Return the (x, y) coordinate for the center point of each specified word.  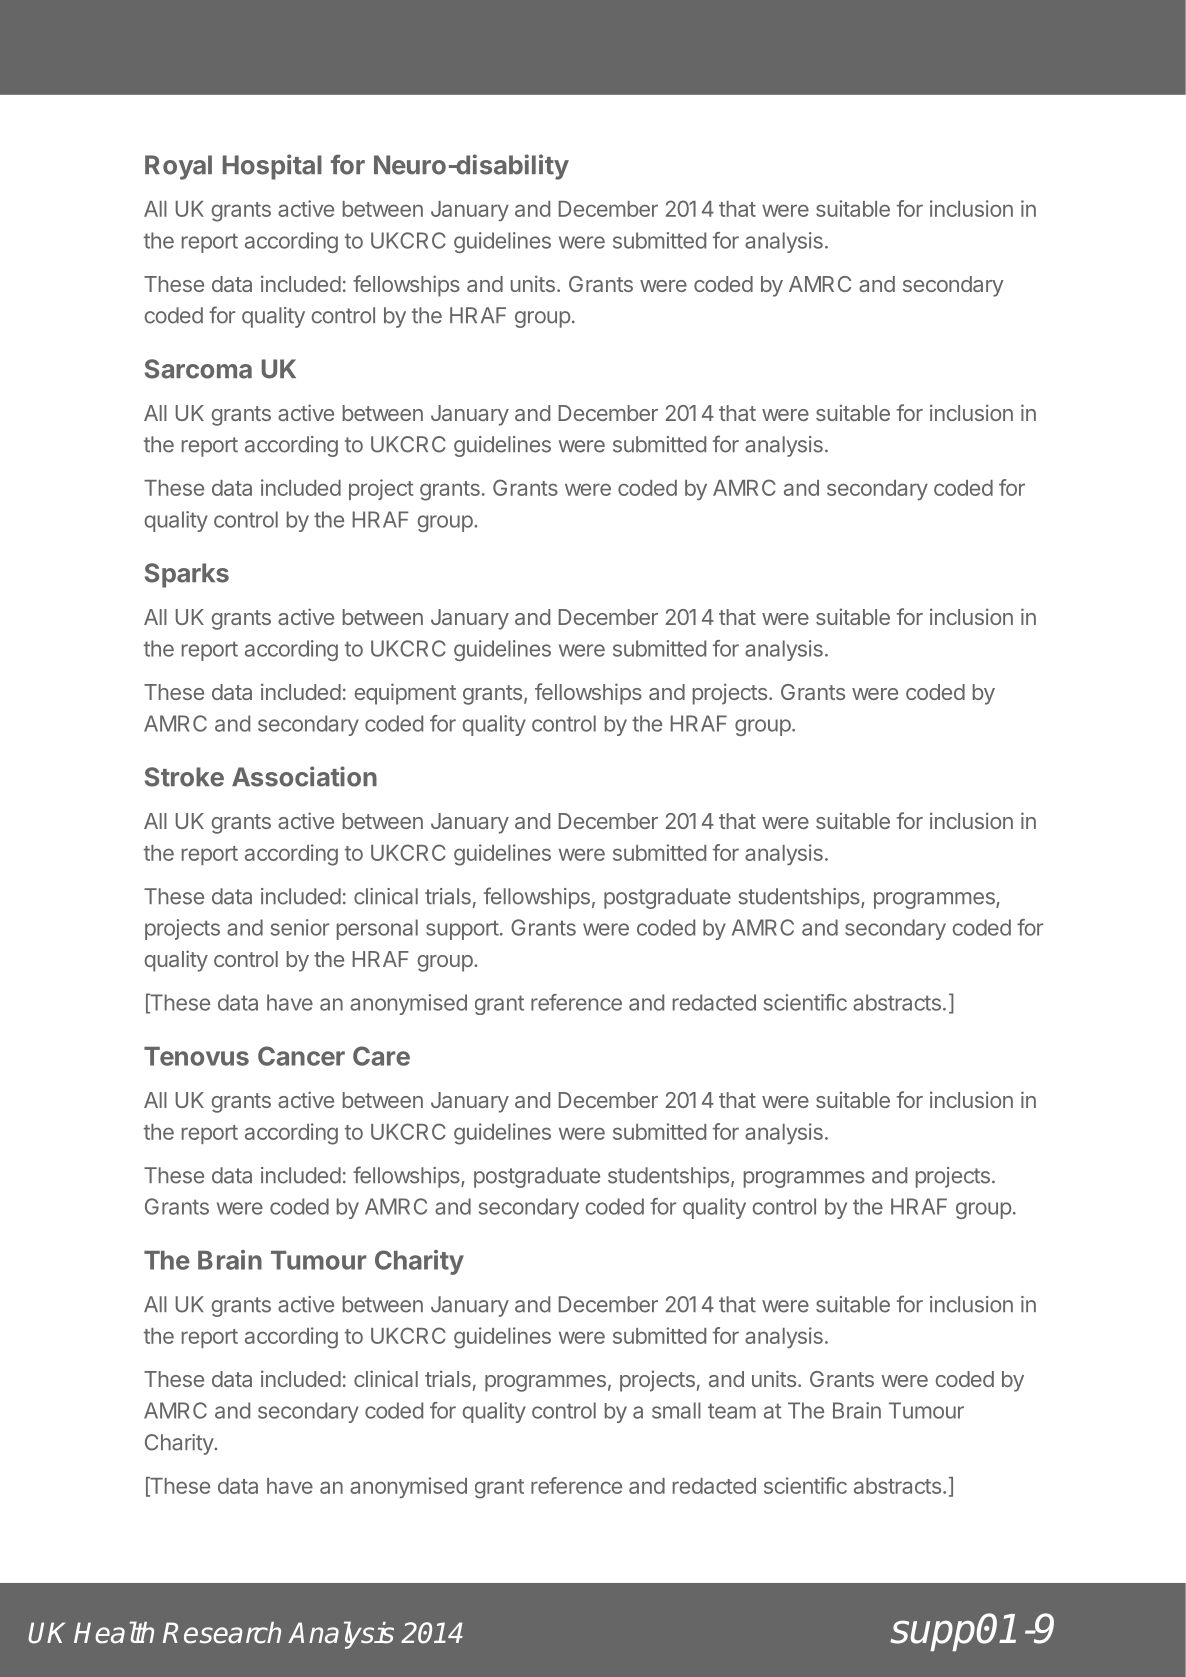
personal (377, 929)
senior (300, 927)
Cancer (301, 1056)
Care (381, 1056)
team (732, 1411)
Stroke (184, 777)
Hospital (272, 167)
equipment (405, 694)
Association (304, 776)
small (676, 1410)
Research (222, 1633)
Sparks (187, 575)
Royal (178, 167)
